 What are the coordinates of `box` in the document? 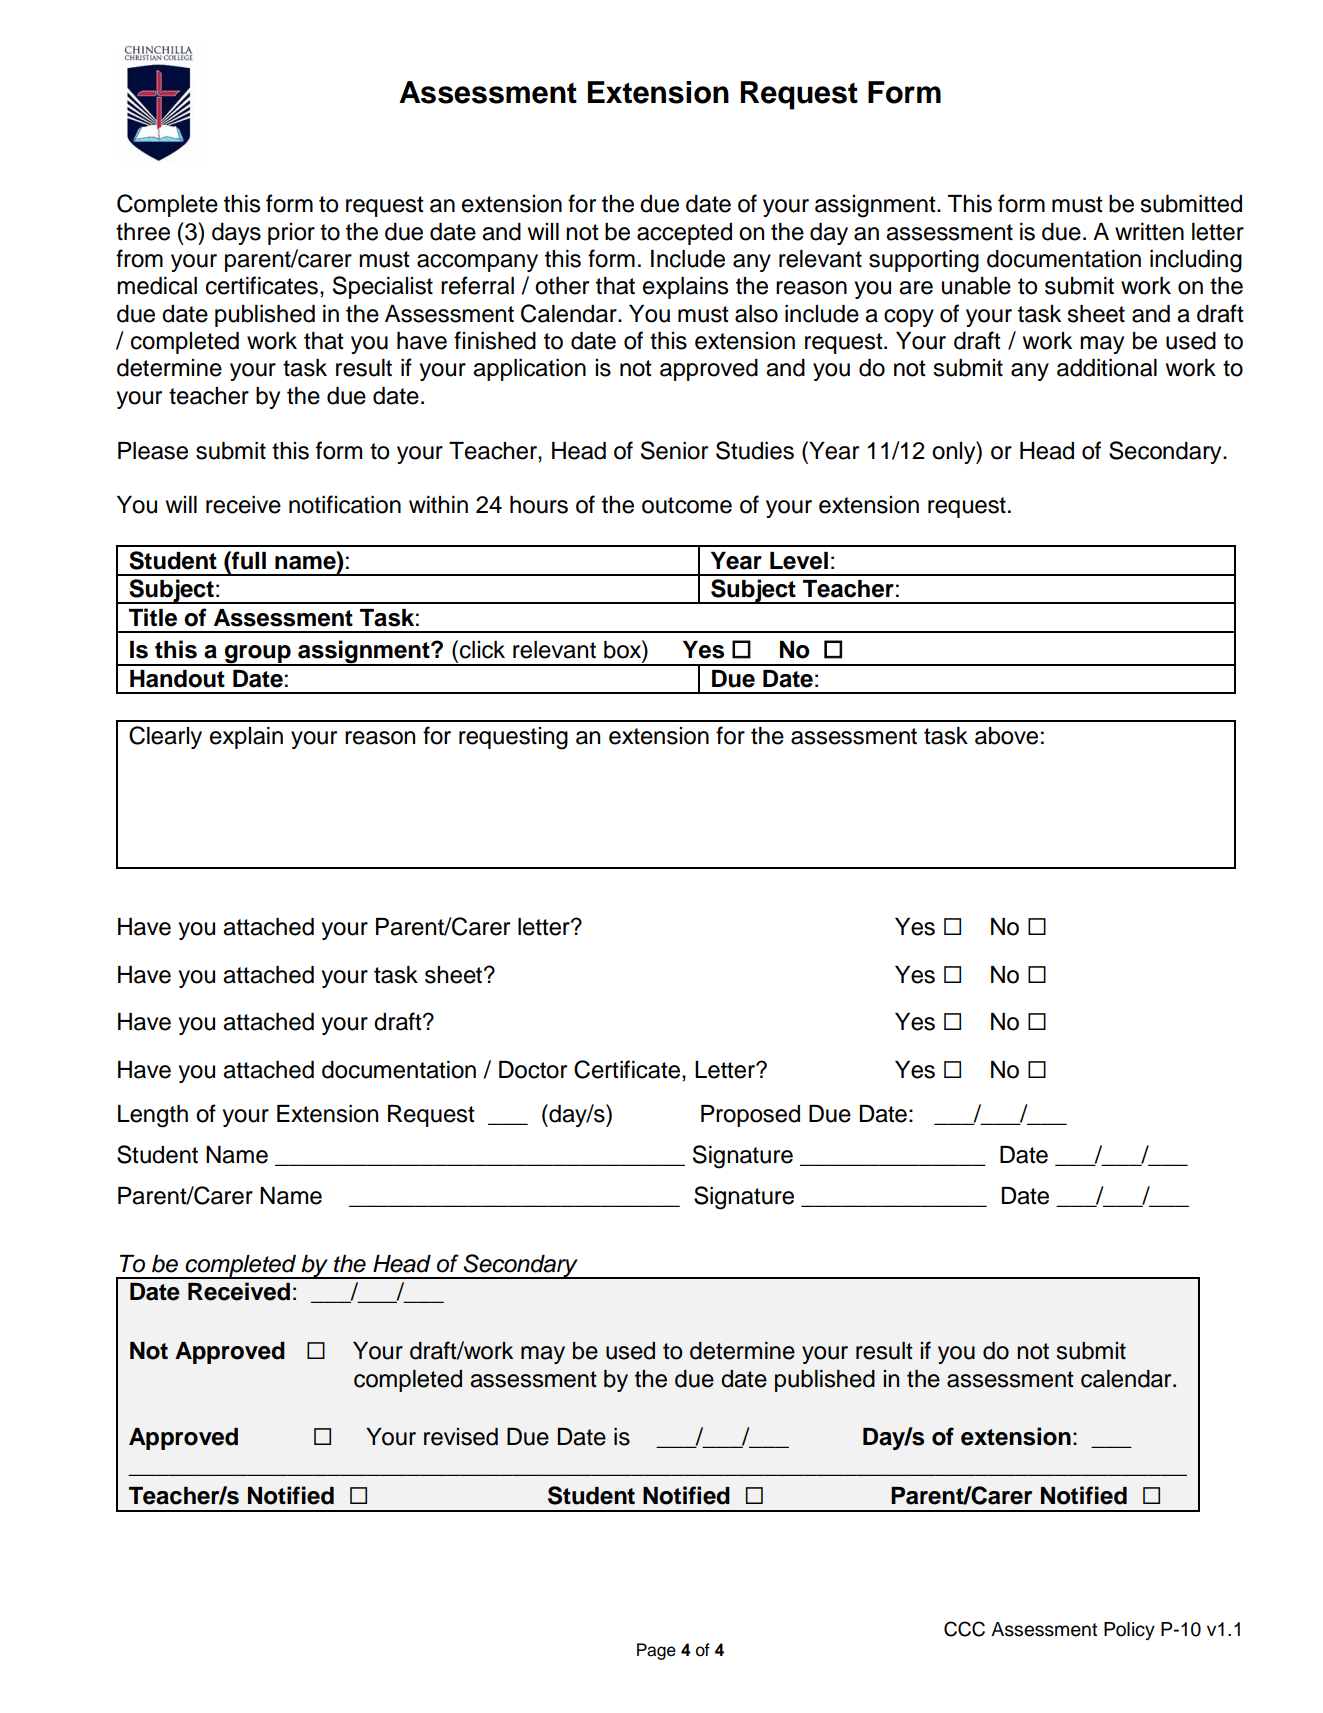 It's located at (623, 649).
